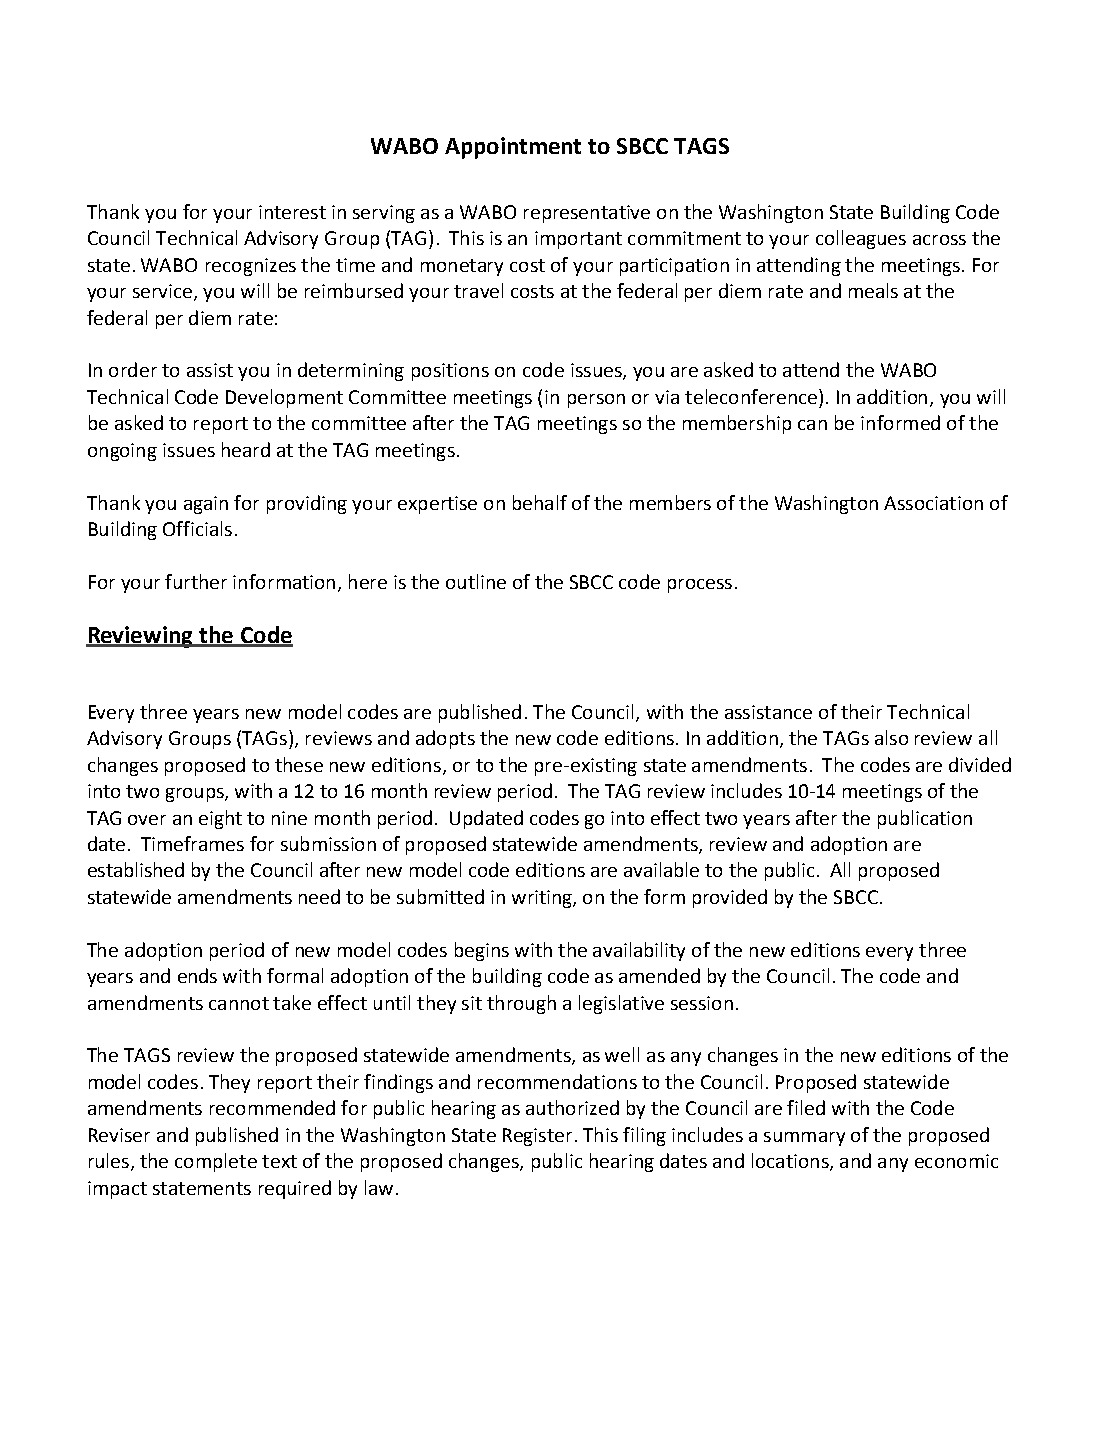  Describe the element at coordinates (543, 899) in the screenshot. I see `writing` at that location.
